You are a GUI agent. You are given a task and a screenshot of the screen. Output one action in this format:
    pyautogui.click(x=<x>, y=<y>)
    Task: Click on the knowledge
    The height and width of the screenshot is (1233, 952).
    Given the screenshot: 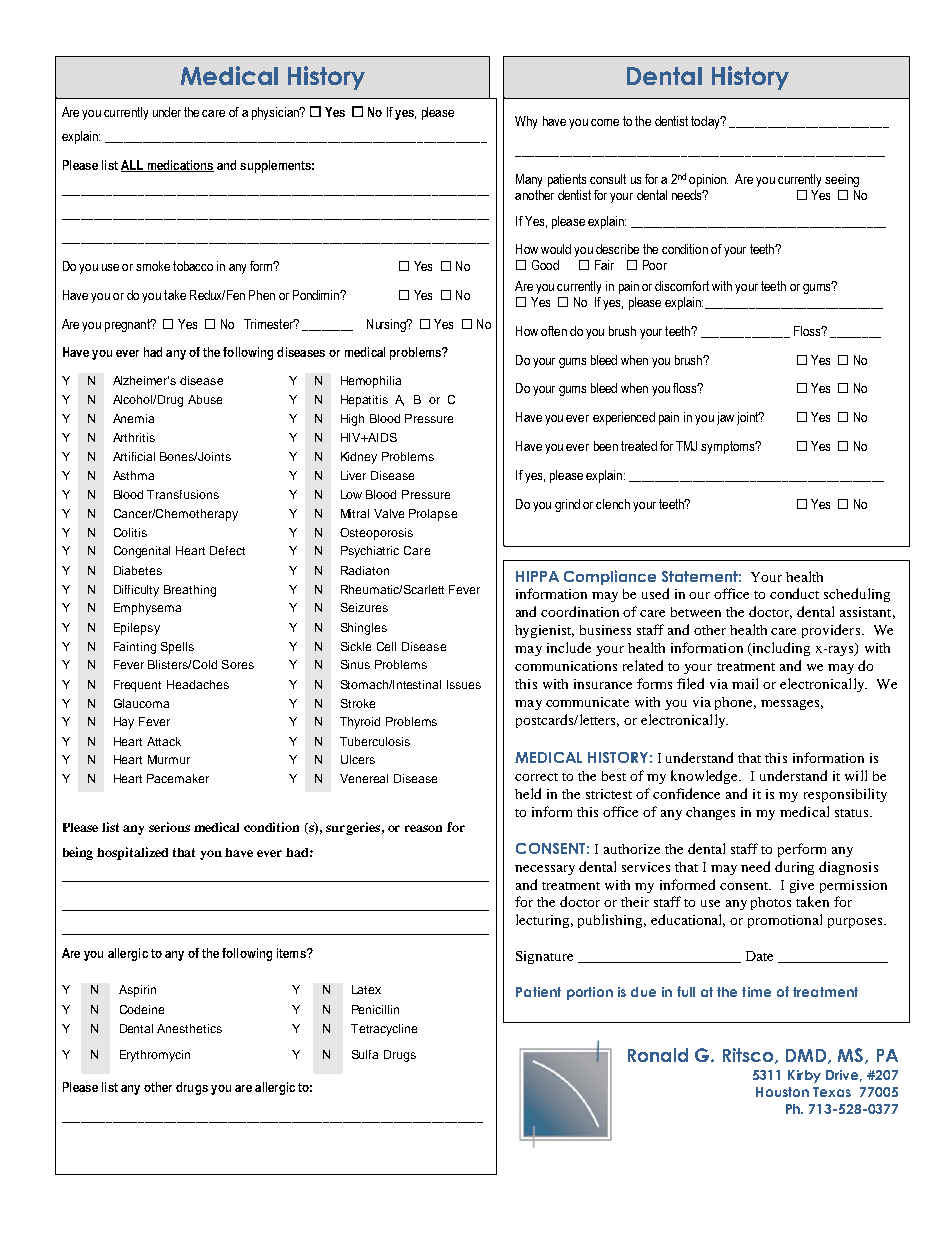 What is the action you would take?
    pyautogui.click(x=706, y=777)
